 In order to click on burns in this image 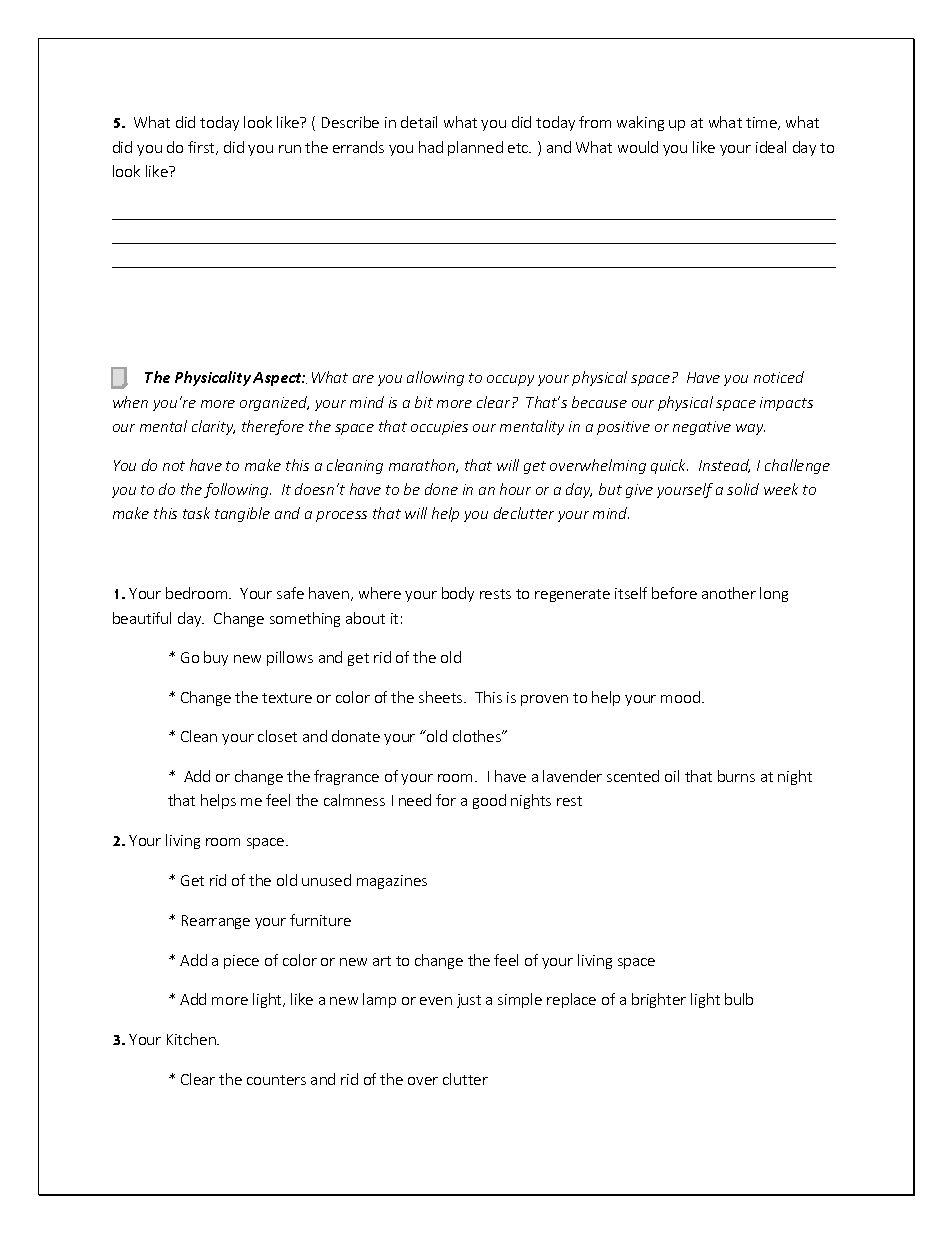, I will do `click(736, 776)`.
